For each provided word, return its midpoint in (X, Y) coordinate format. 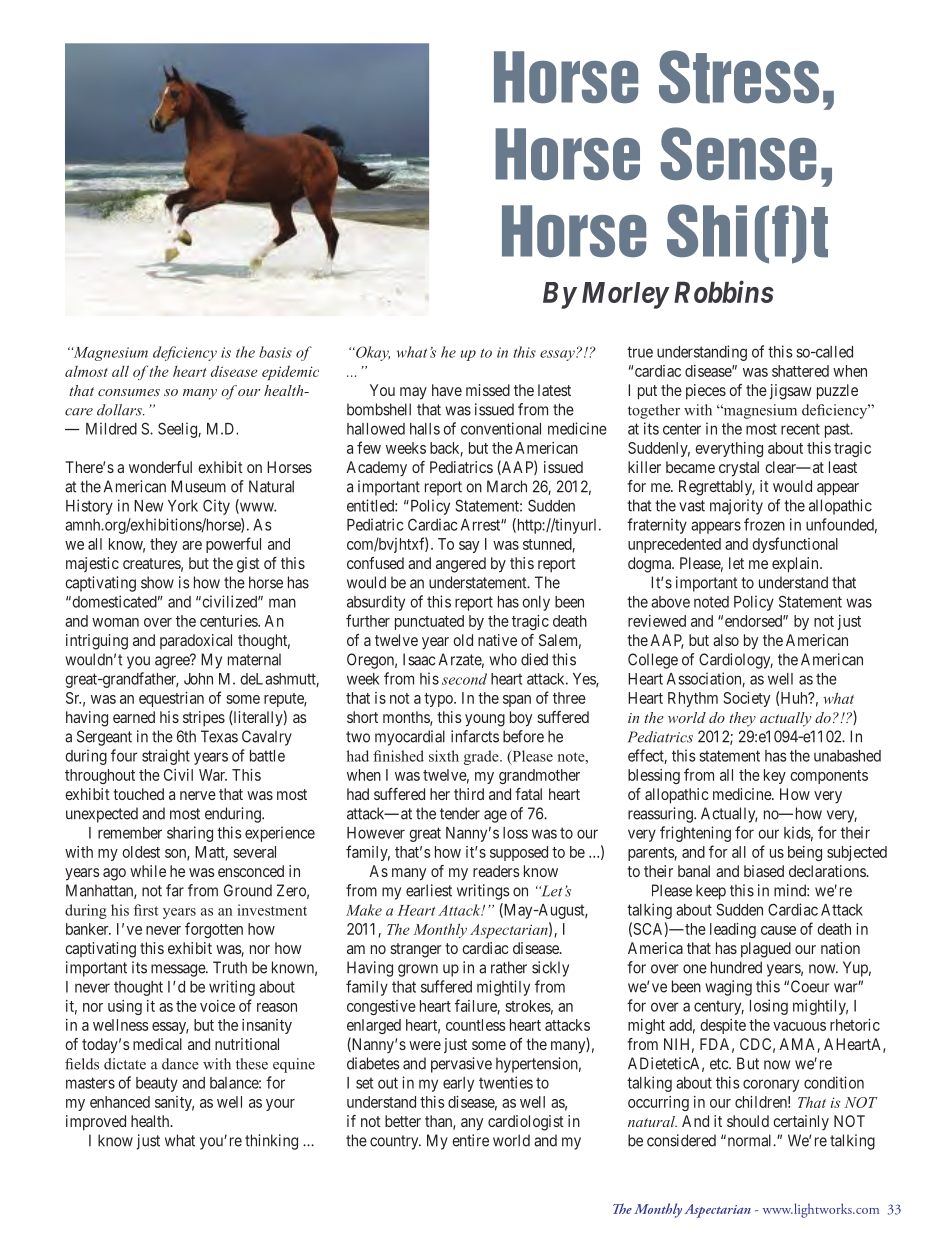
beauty (157, 1084)
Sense (738, 153)
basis (275, 352)
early (458, 1084)
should (748, 1121)
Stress (739, 76)
